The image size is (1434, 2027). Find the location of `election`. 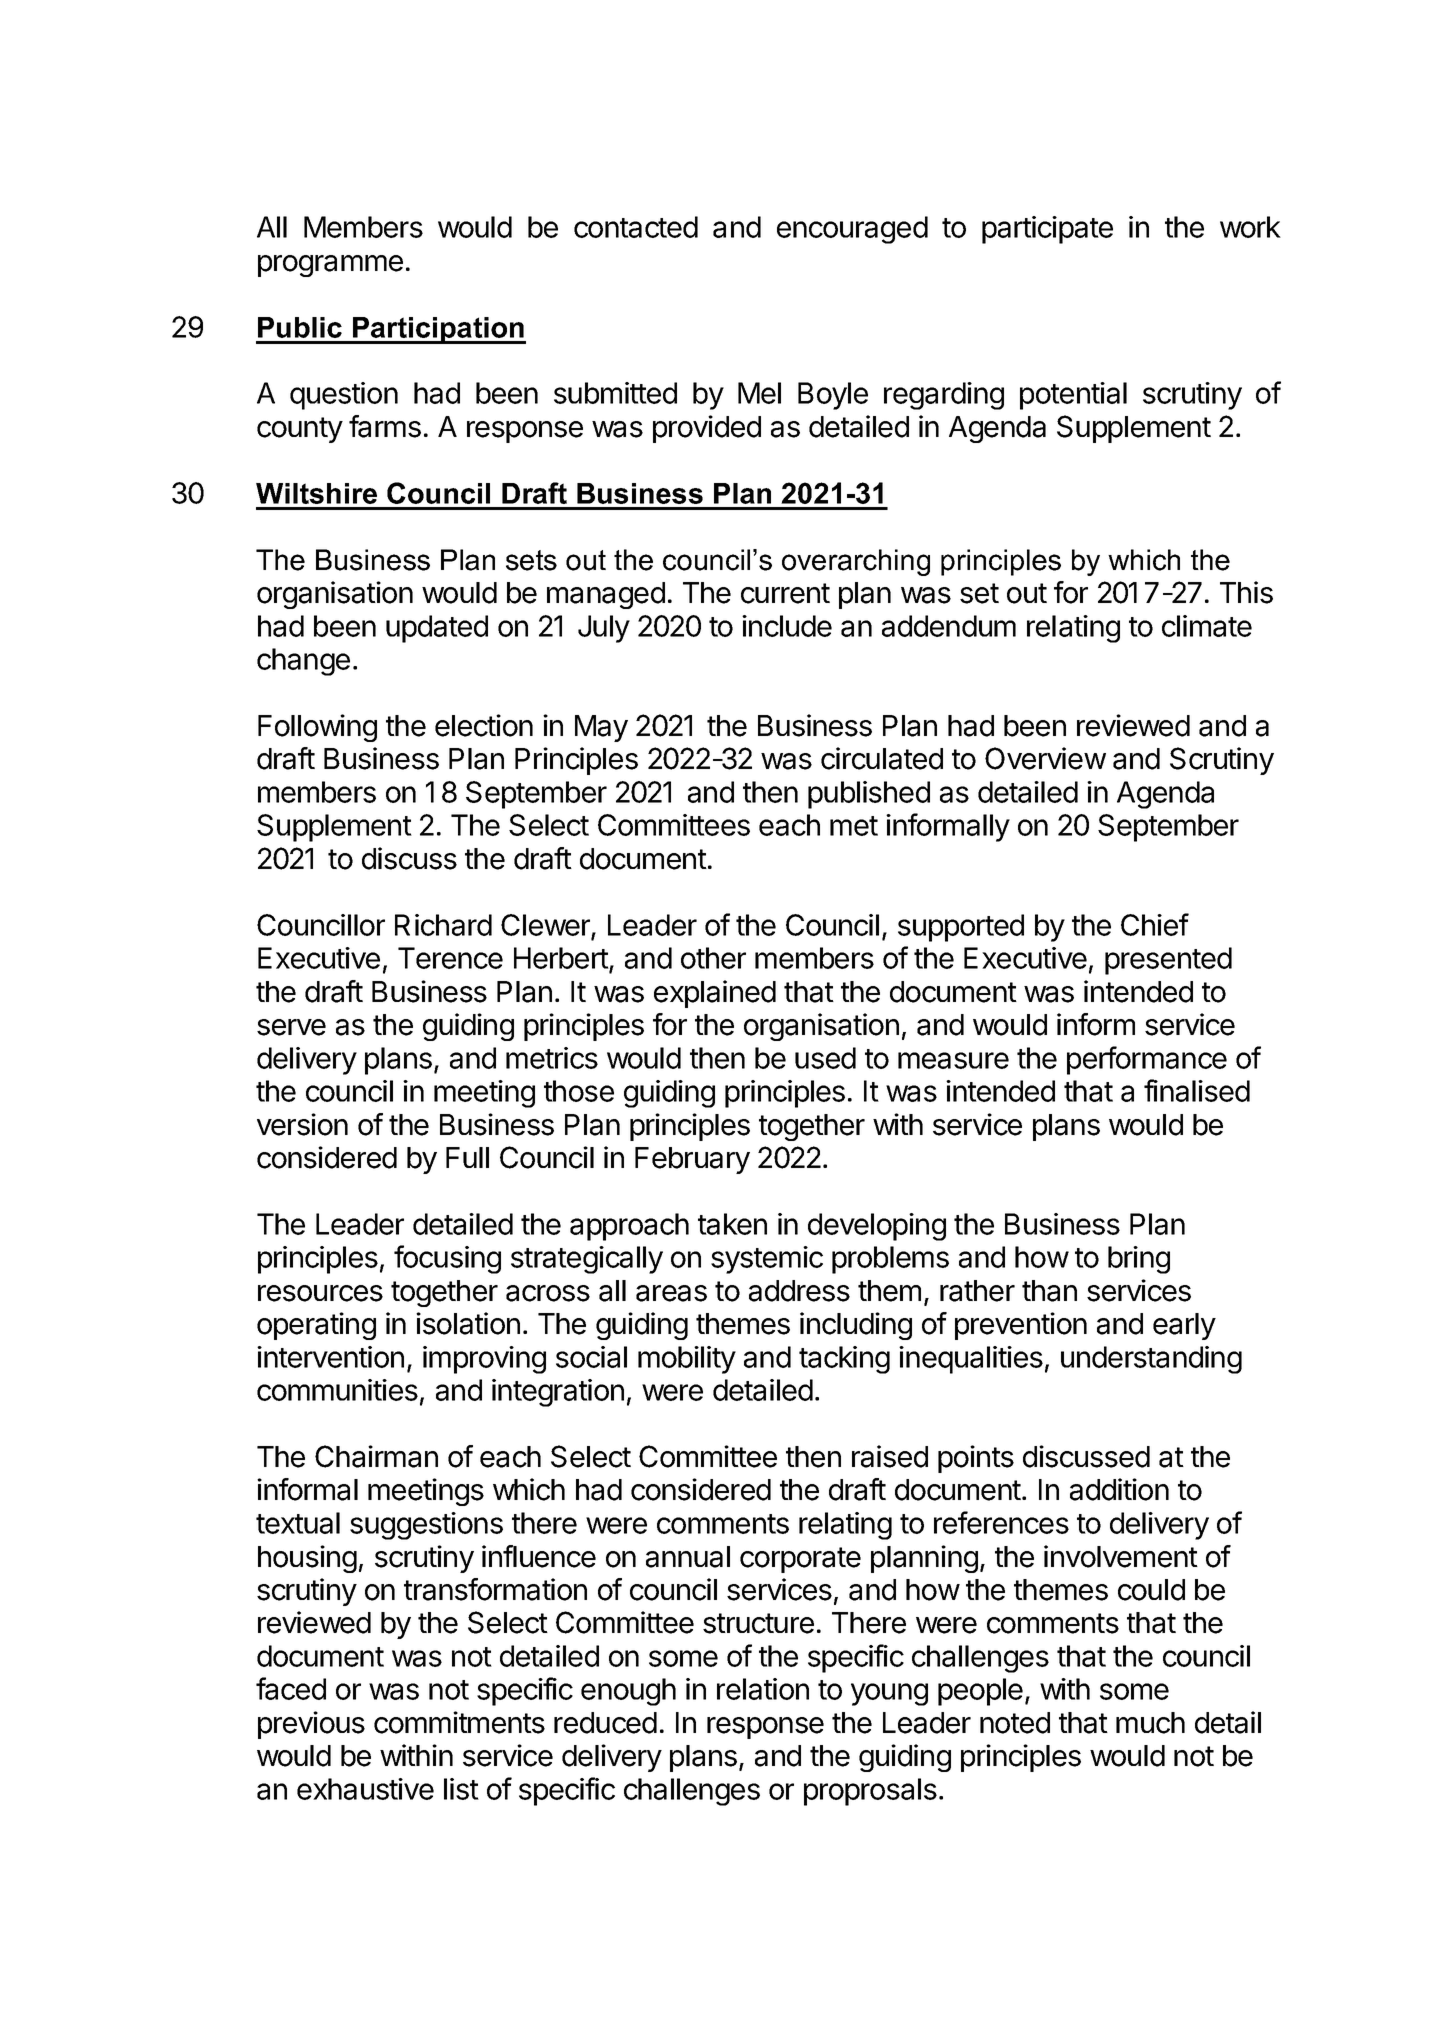

election is located at coordinates (484, 725).
